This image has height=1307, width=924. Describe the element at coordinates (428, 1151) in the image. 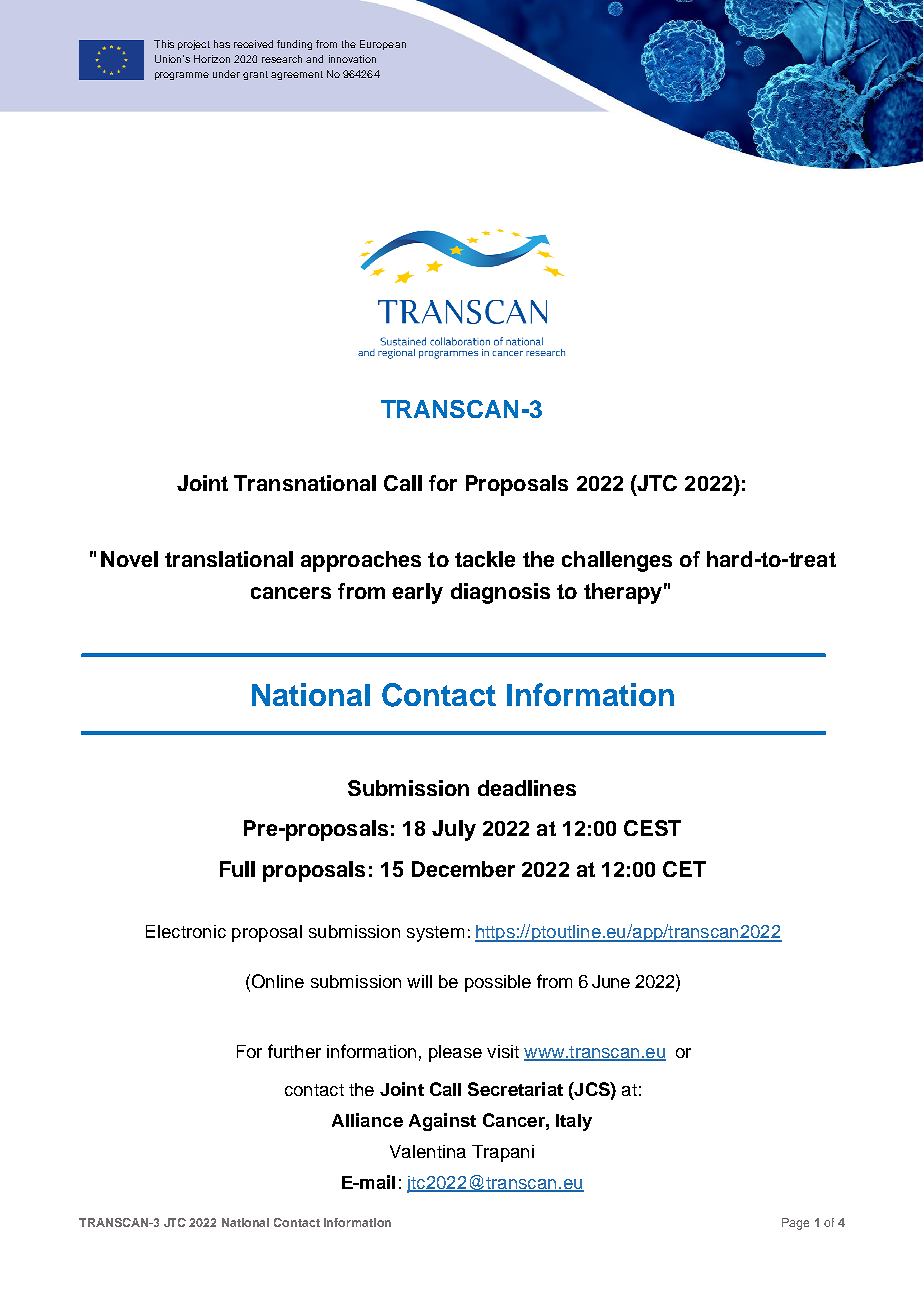

I see `Valentina` at that location.
